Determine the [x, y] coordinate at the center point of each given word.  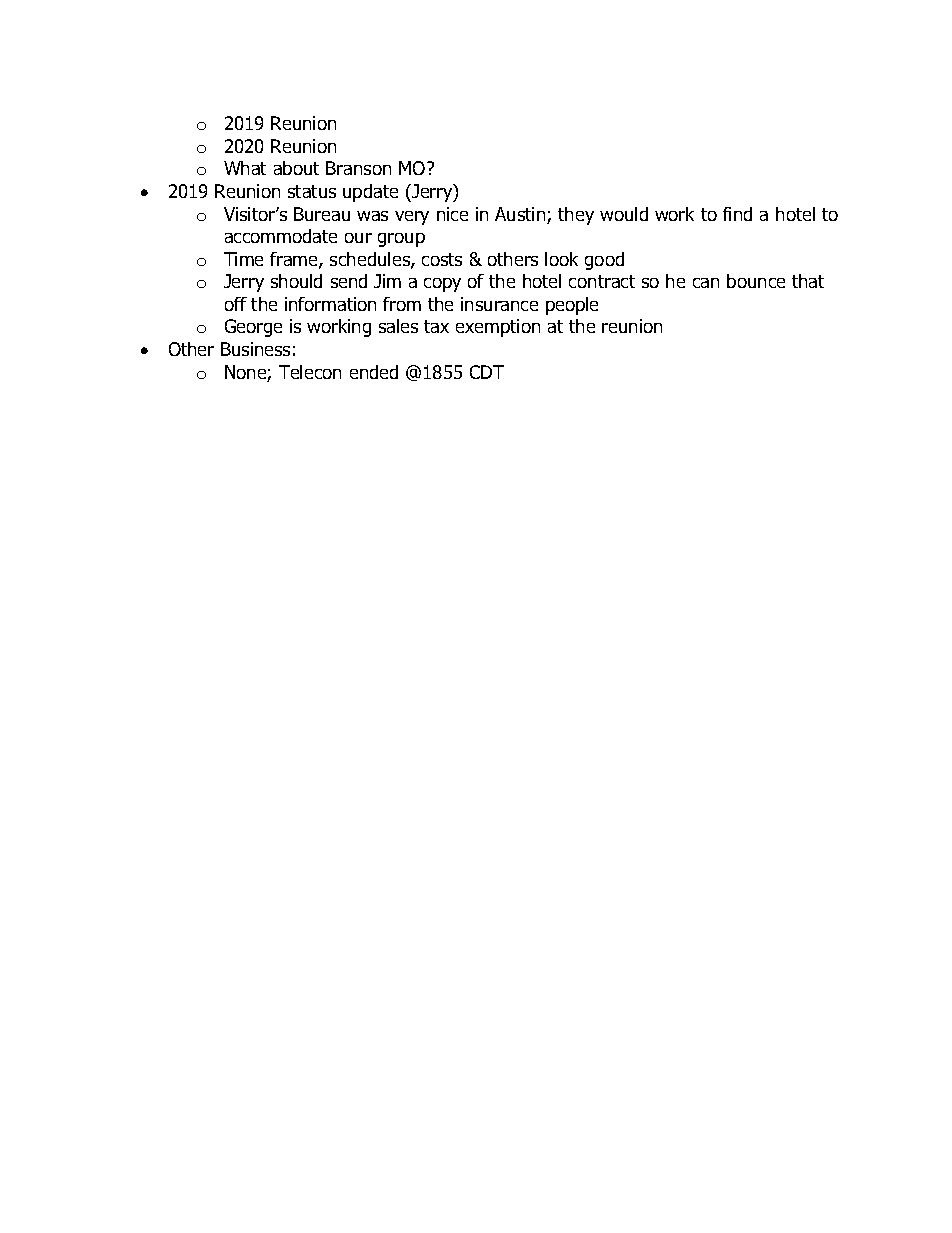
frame [295, 260]
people [572, 306]
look [561, 259]
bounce [756, 281]
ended [374, 372]
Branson [358, 168]
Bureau [322, 214]
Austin [521, 215]
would [624, 214]
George [253, 328]
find [737, 214]
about [296, 168]
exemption [498, 328]
